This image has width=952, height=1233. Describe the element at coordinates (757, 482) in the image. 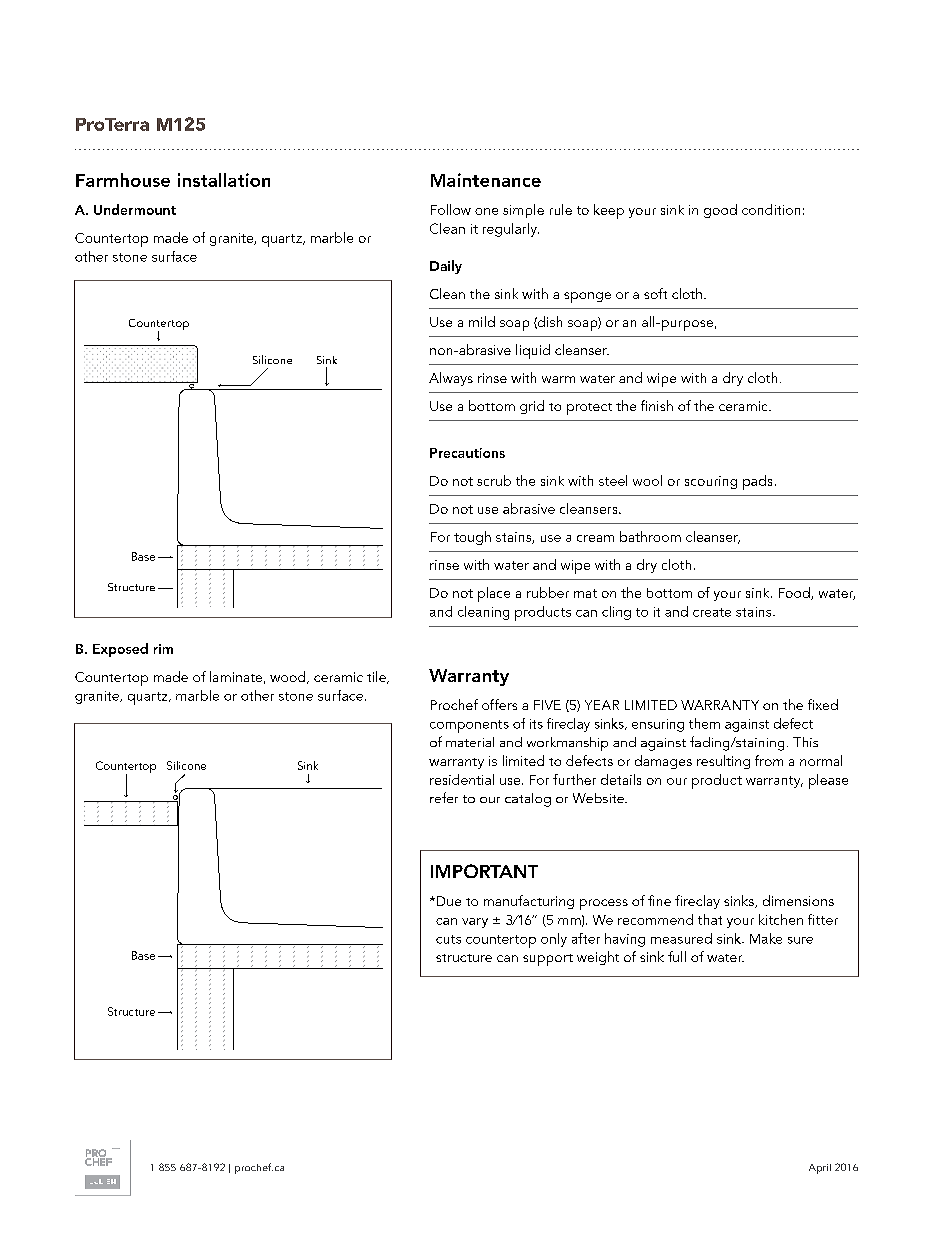

I see `pads` at that location.
